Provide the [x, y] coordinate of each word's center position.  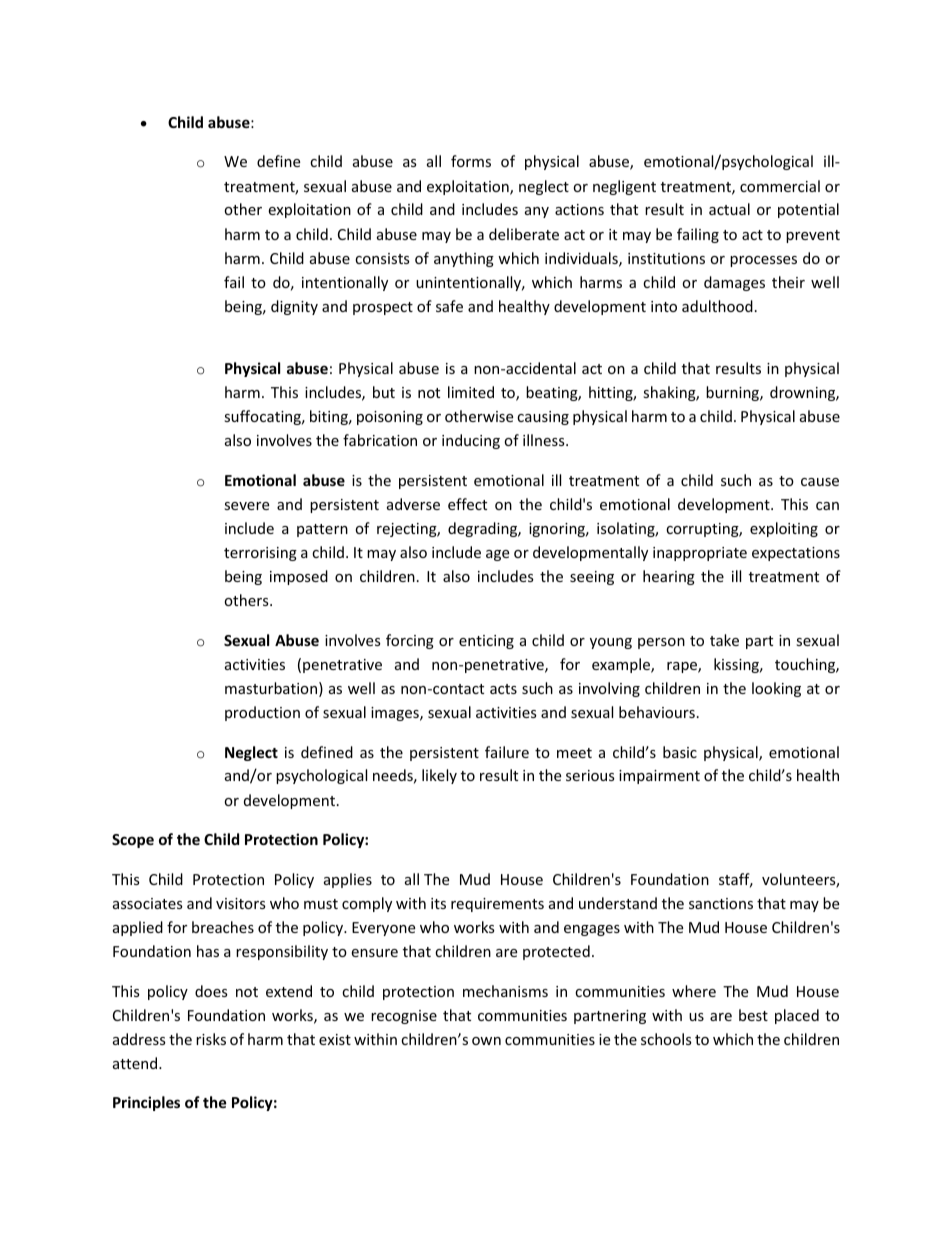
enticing [486, 642]
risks [211, 1039]
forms [471, 161]
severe [246, 506]
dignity [294, 307]
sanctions [721, 903]
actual [729, 209]
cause [820, 482]
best [753, 1015]
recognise [404, 1017]
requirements [497, 905]
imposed [299, 577]
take [724, 640]
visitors [241, 903]
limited [471, 392]
